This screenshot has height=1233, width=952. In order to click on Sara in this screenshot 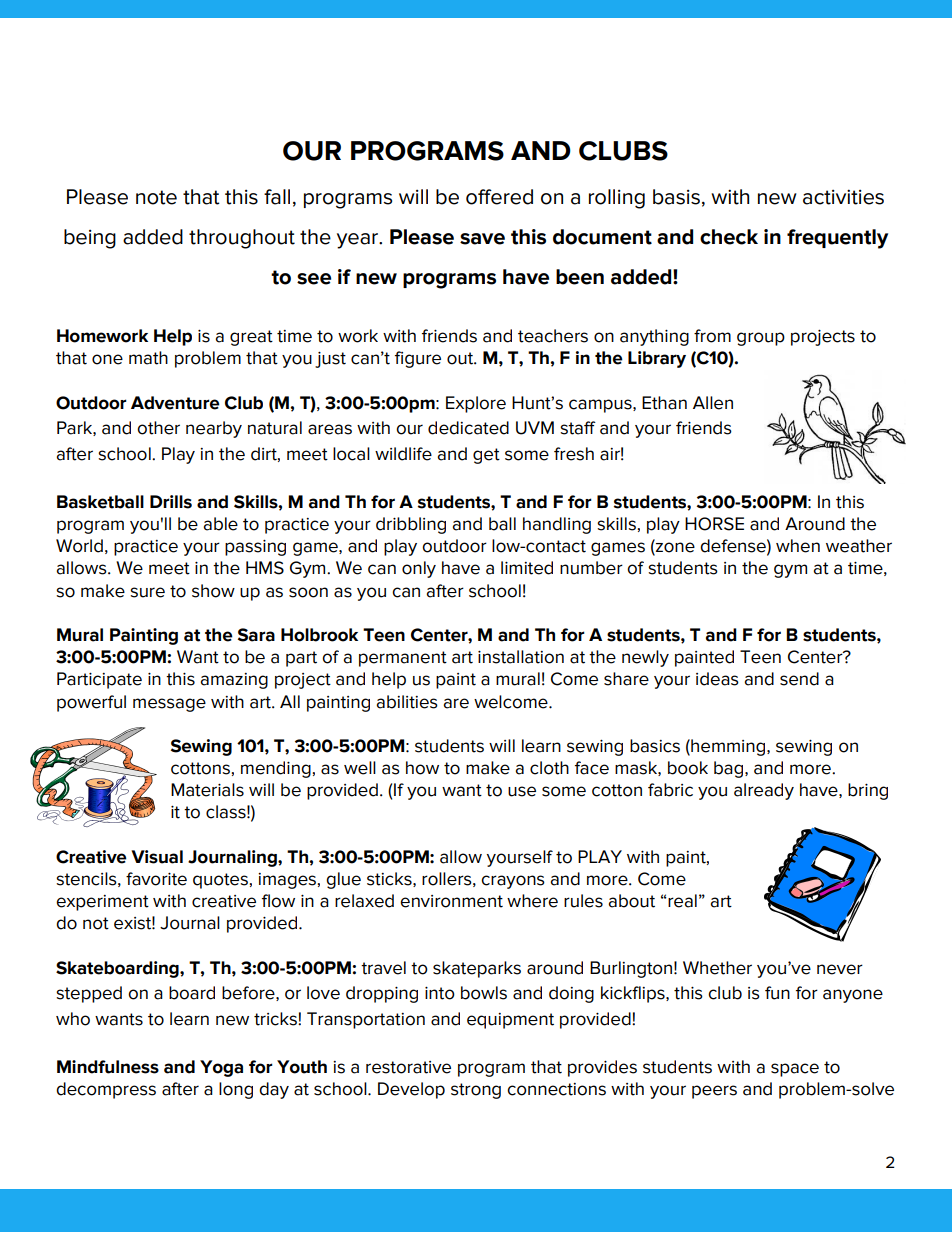, I will do `click(256, 635)`.
